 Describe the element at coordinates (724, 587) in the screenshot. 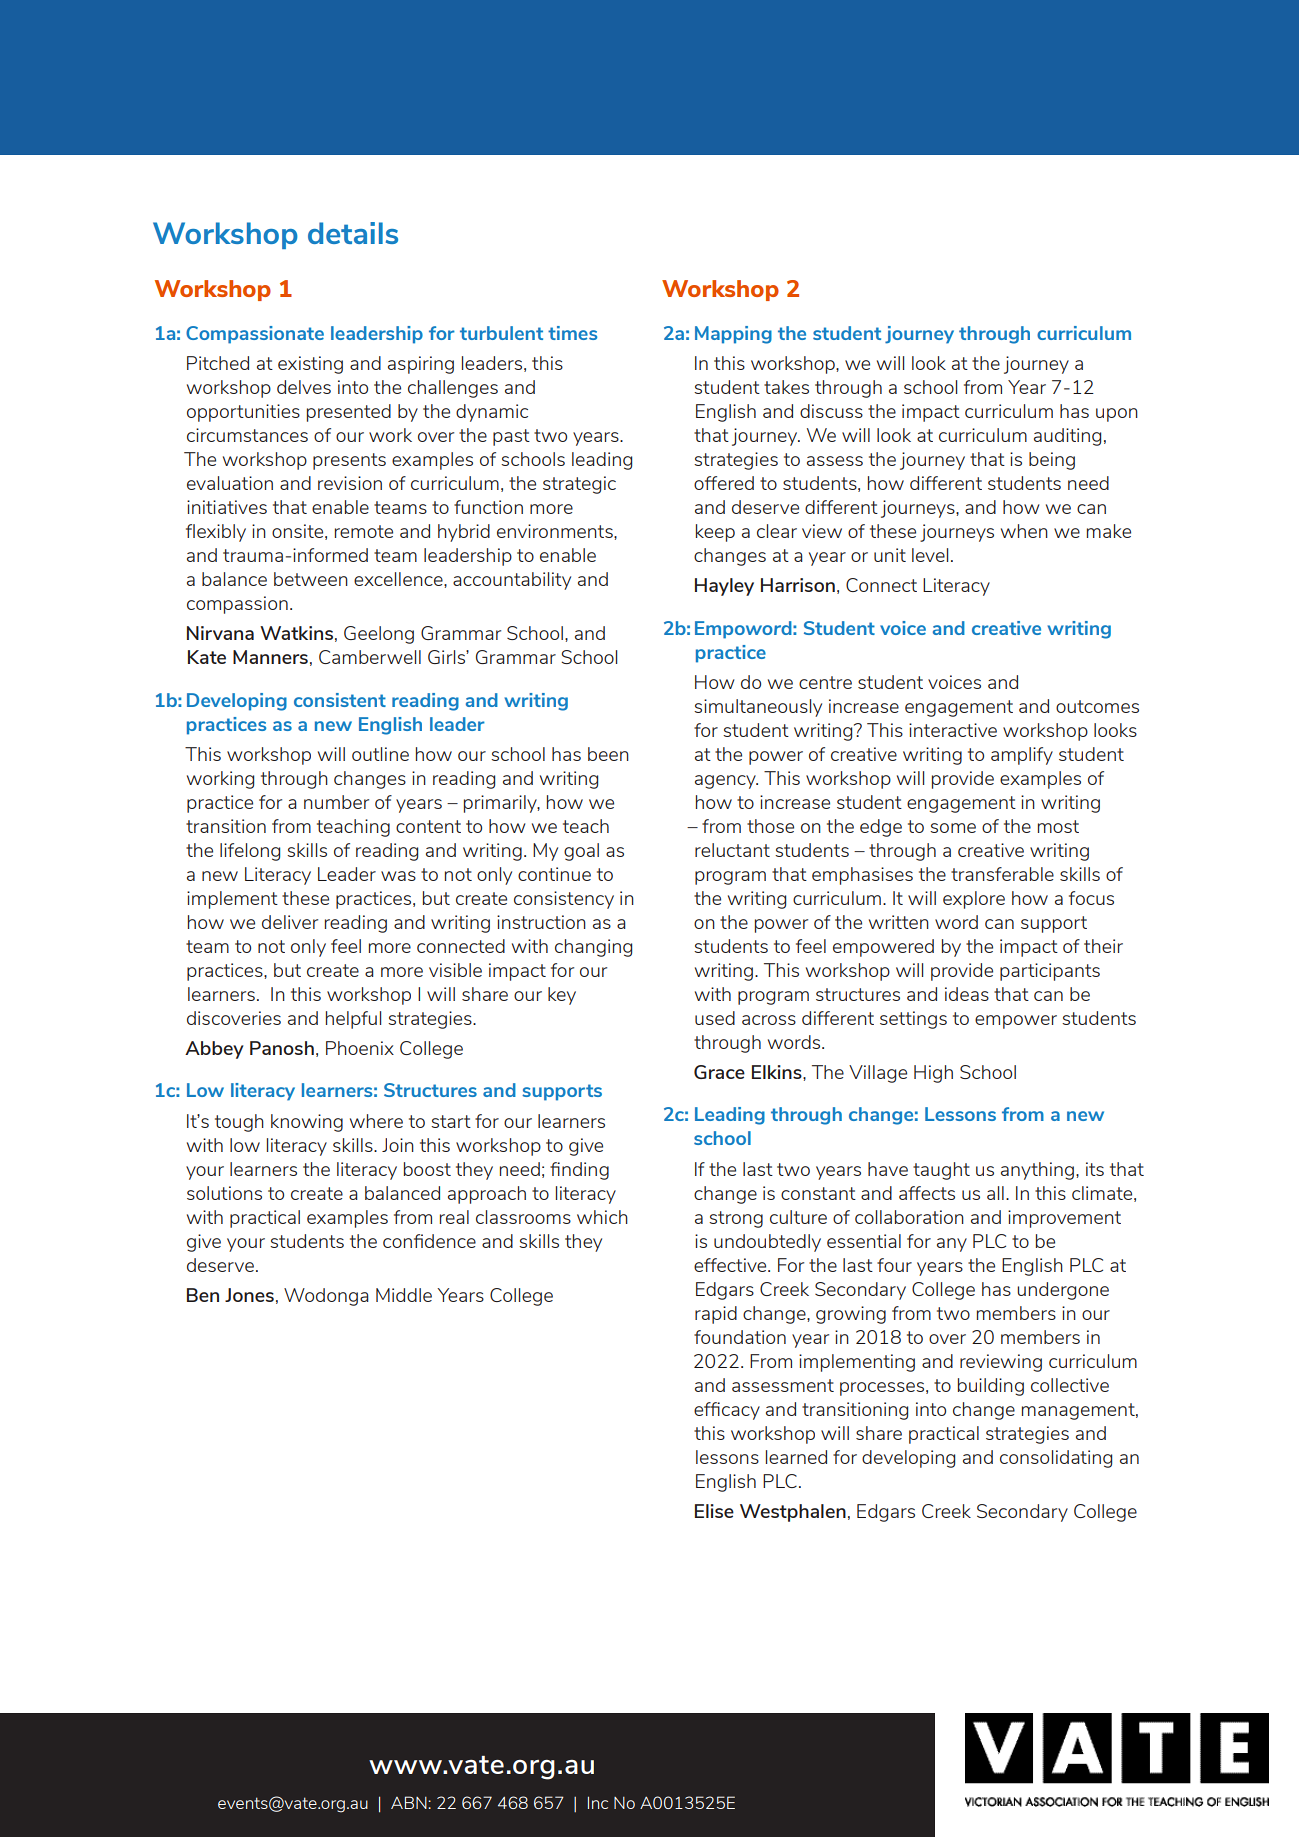

I see `Hayley` at that location.
